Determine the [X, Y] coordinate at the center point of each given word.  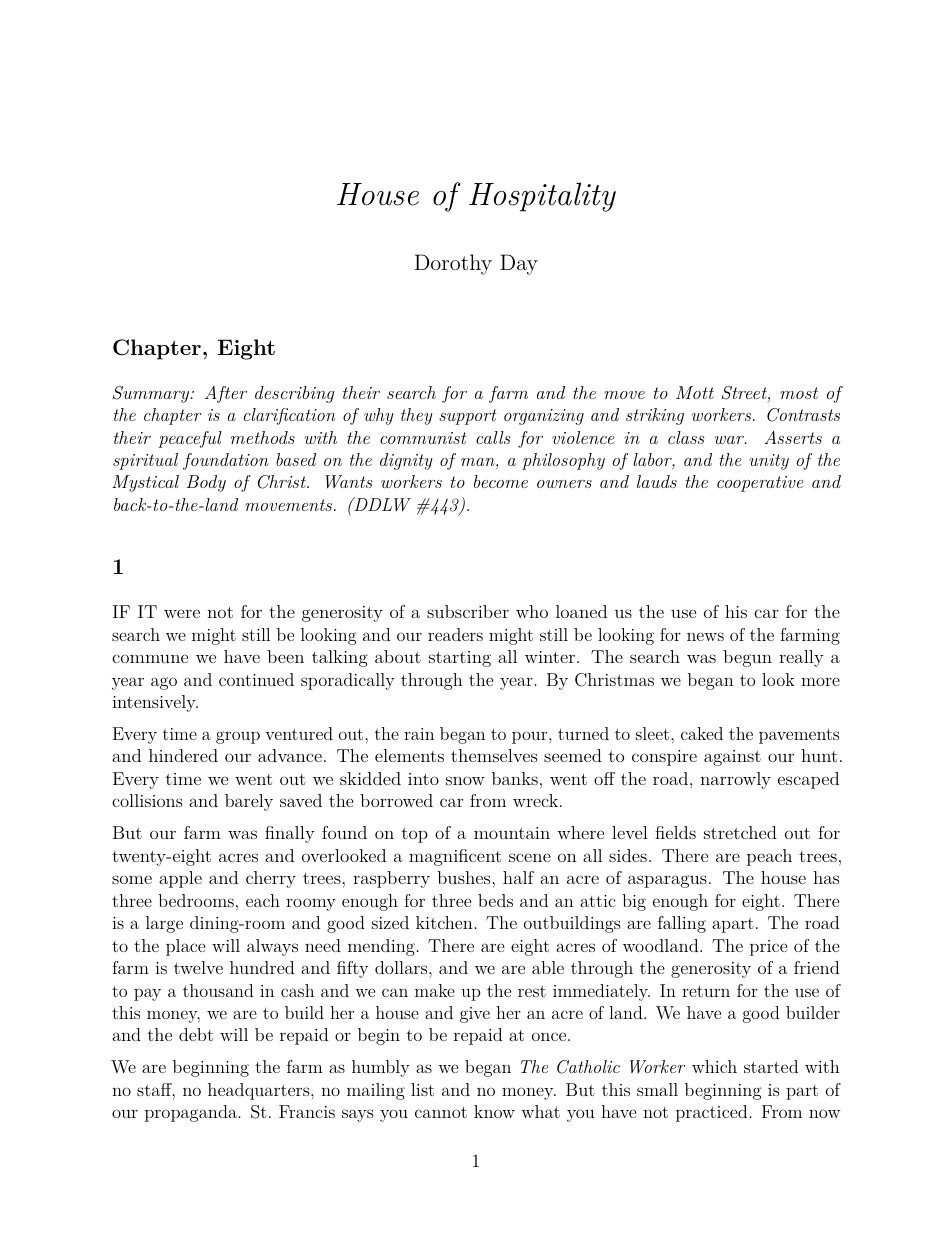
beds [495, 900]
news [705, 636]
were [182, 613]
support [468, 417]
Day [519, 264]
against [732, 758]
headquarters [260, 1091]
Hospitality [542, 197]
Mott [695, 392]
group [238, 737]
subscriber [468, 611]
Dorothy [453, 264]
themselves [494, 755]
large [164, 924]
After [226, 394]
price [769, 948]
